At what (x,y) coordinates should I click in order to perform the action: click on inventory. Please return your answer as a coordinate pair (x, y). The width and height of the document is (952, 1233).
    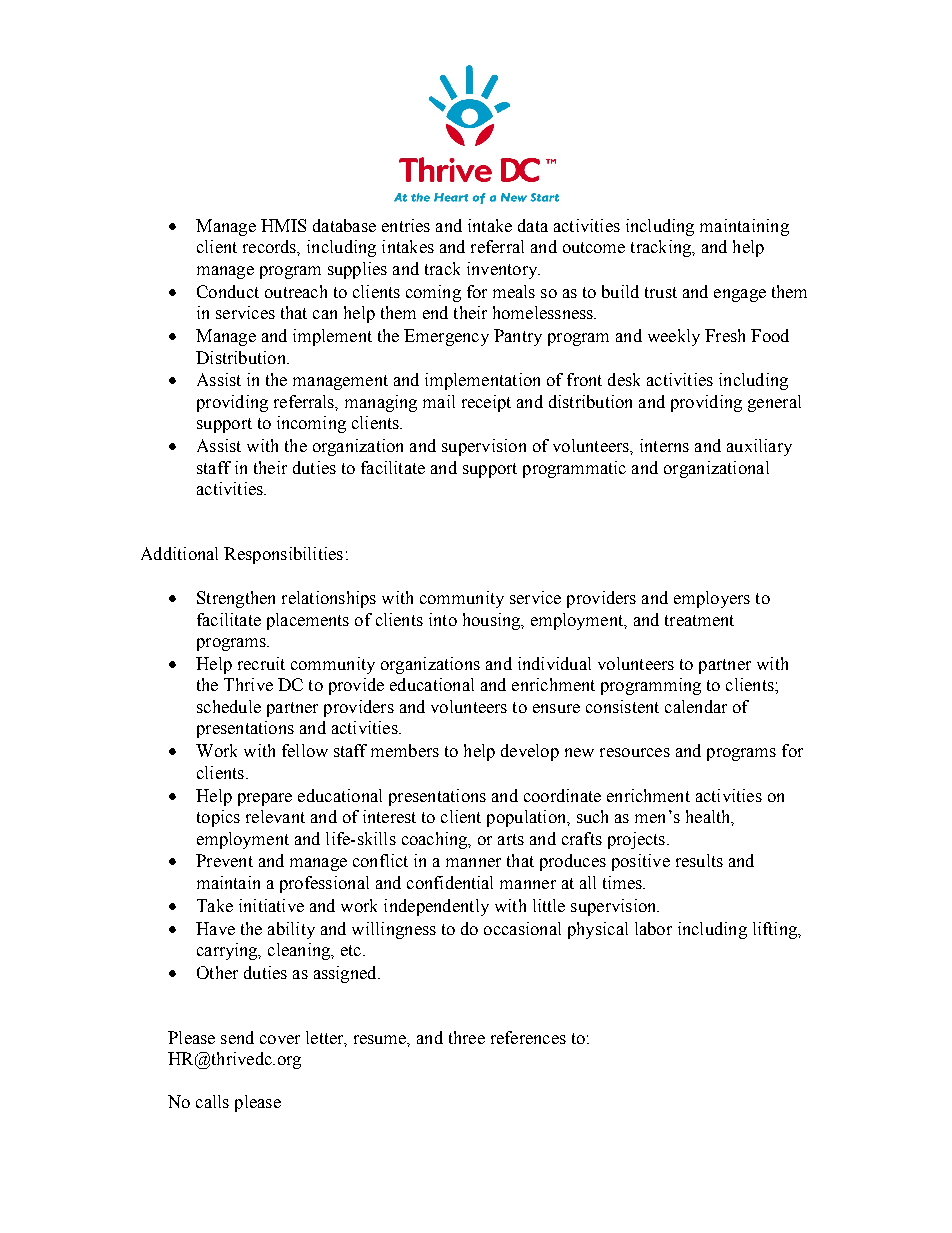
    Looking at the image, I should click on (503, 270).
